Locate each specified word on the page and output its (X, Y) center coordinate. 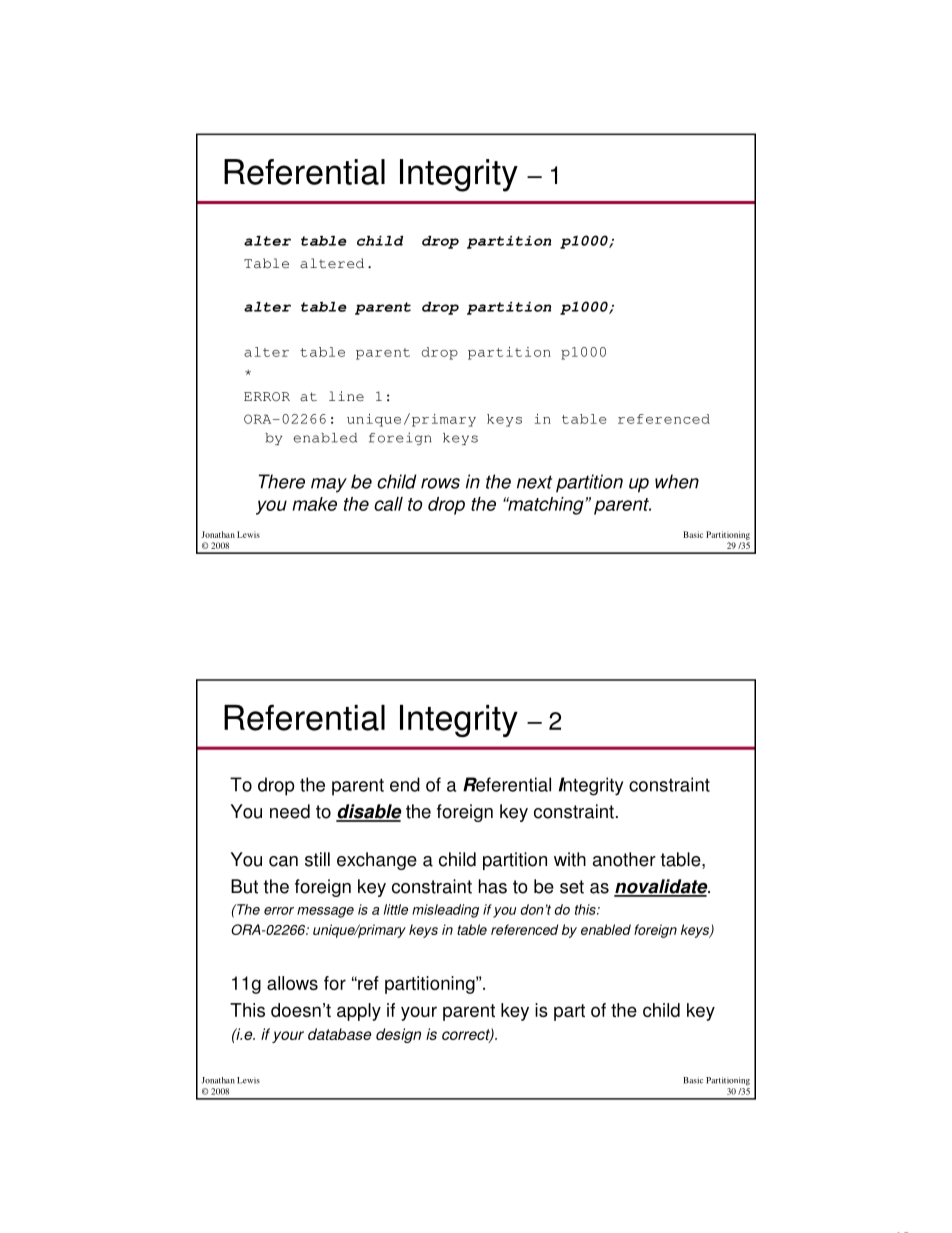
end (405, 784)
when (677, 481)
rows (440, 483)
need (290, 811)
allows (292, 983)
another (624, 859)
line (346, 396)
